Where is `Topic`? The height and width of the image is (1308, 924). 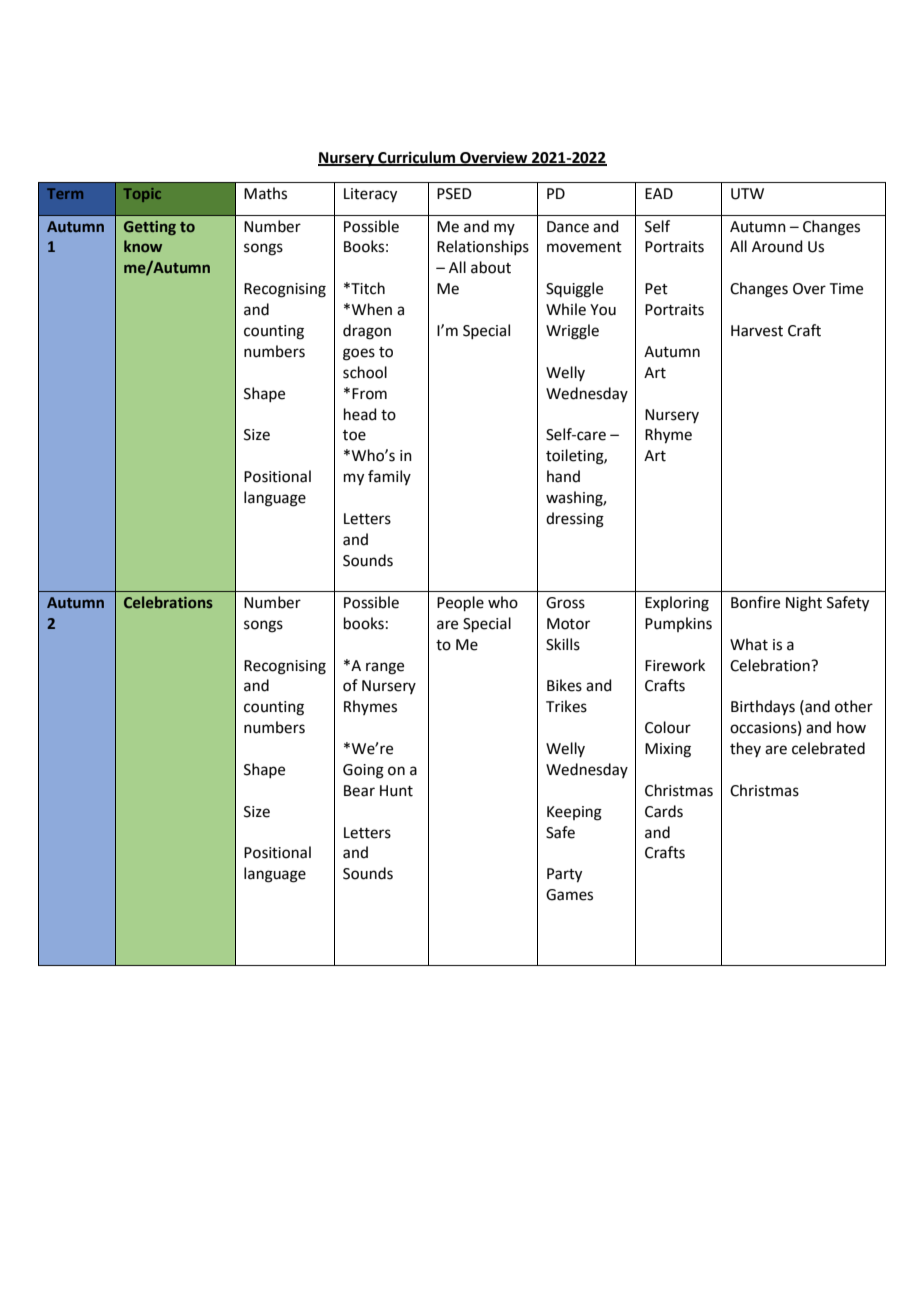 Topic is located at coordinates (142, 195).
